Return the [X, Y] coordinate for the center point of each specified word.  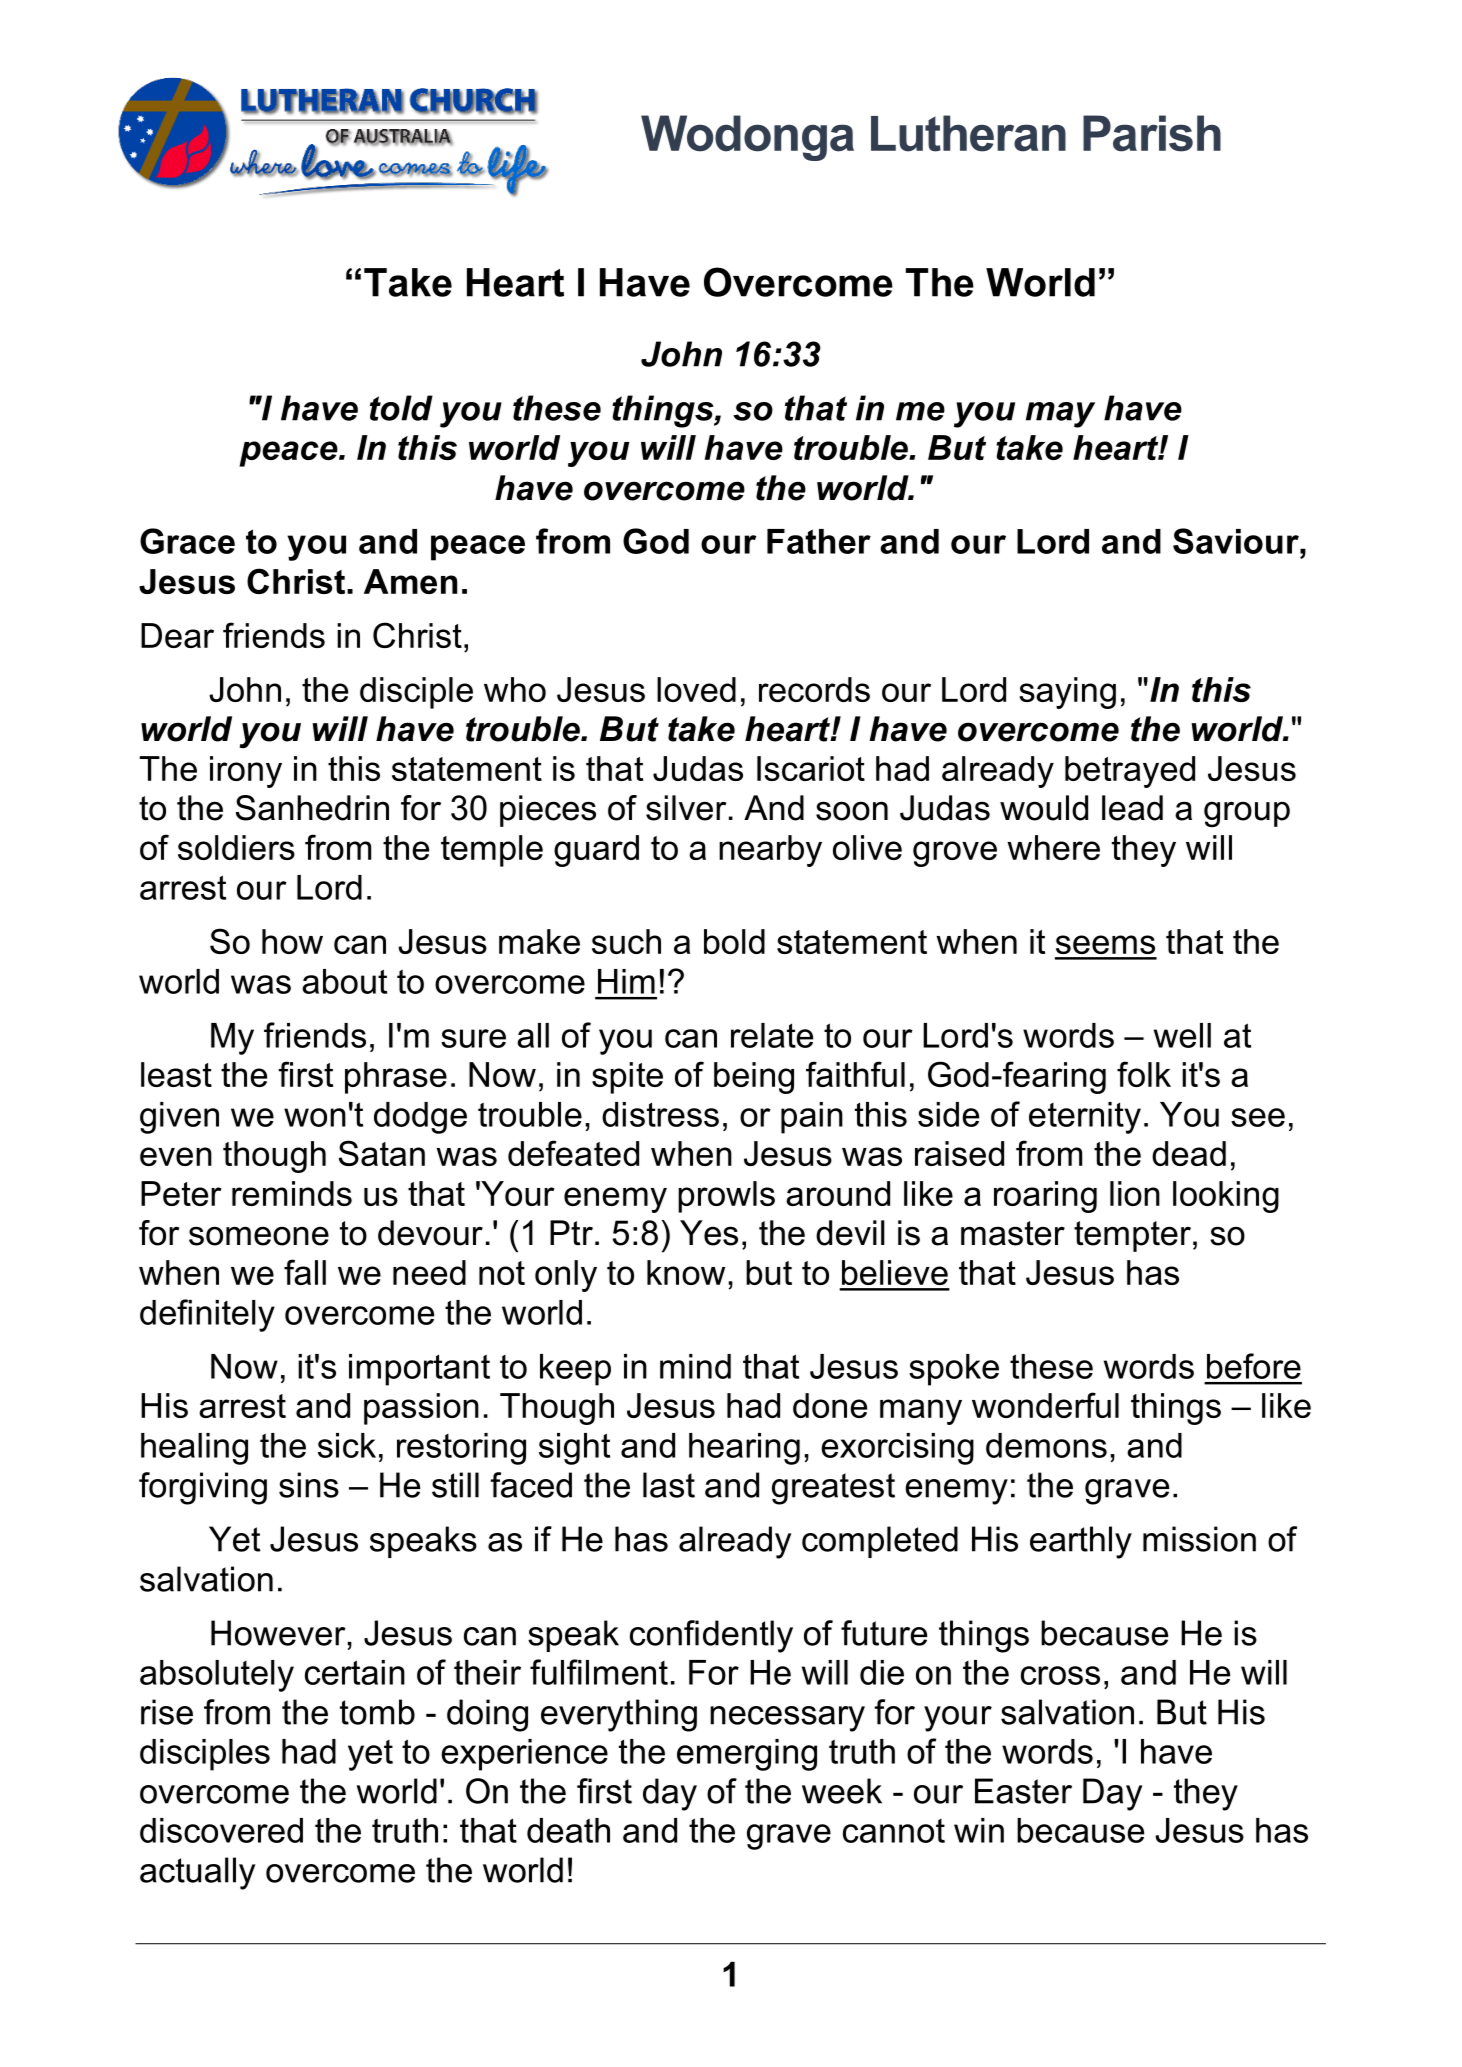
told [401, 408]
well [1182, 1035]
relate [772, 1035]
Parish [1152, 133]
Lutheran [968, 133]
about [344, 981]
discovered [221, 1830]
